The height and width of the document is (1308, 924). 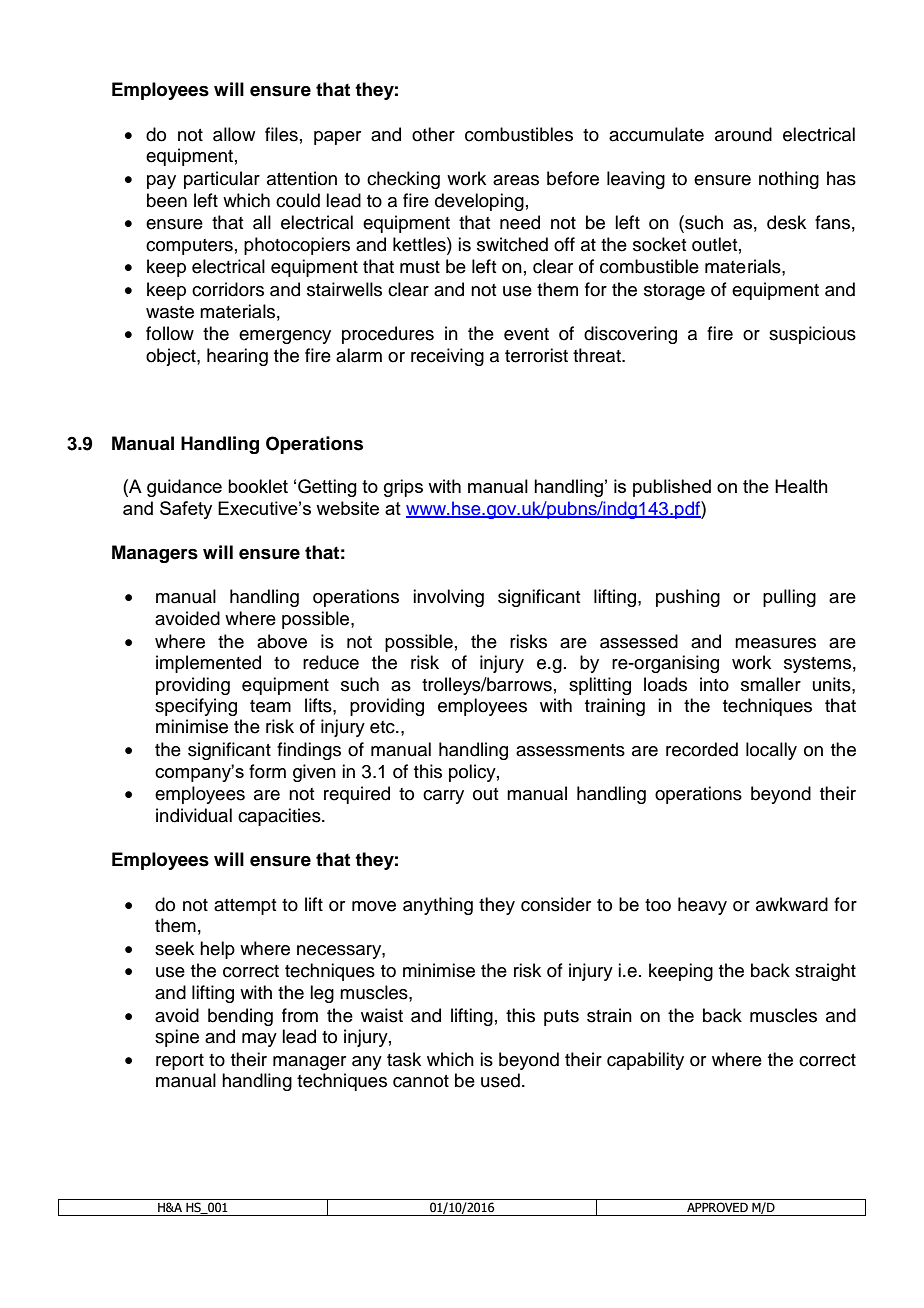 I want to click on may, so click(x=259, y=1040).
